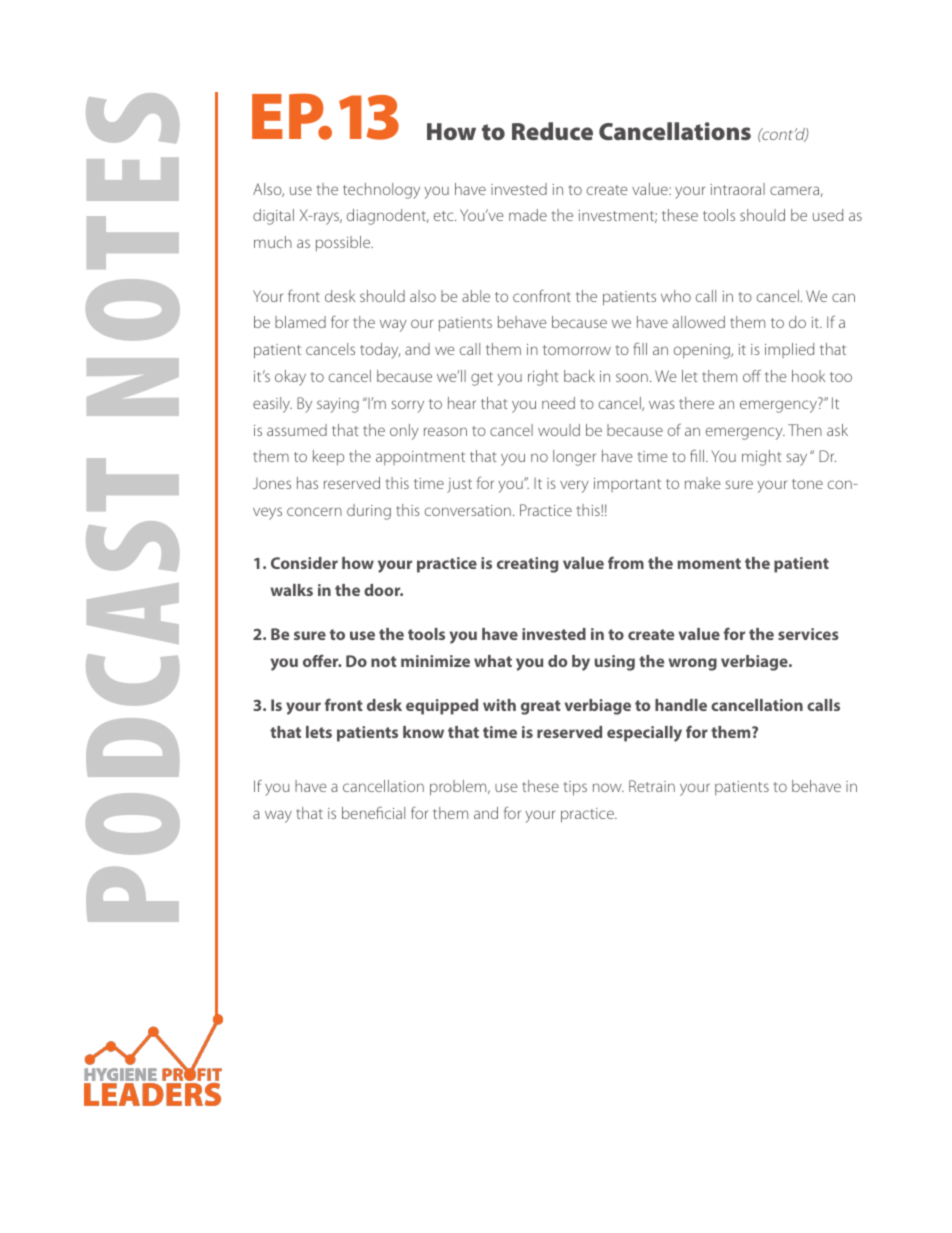 The width and height of the screenshot is (952, 1233). Describe the element at coordinates (381, 191) in the screenshot. I see `technology` at that location.
